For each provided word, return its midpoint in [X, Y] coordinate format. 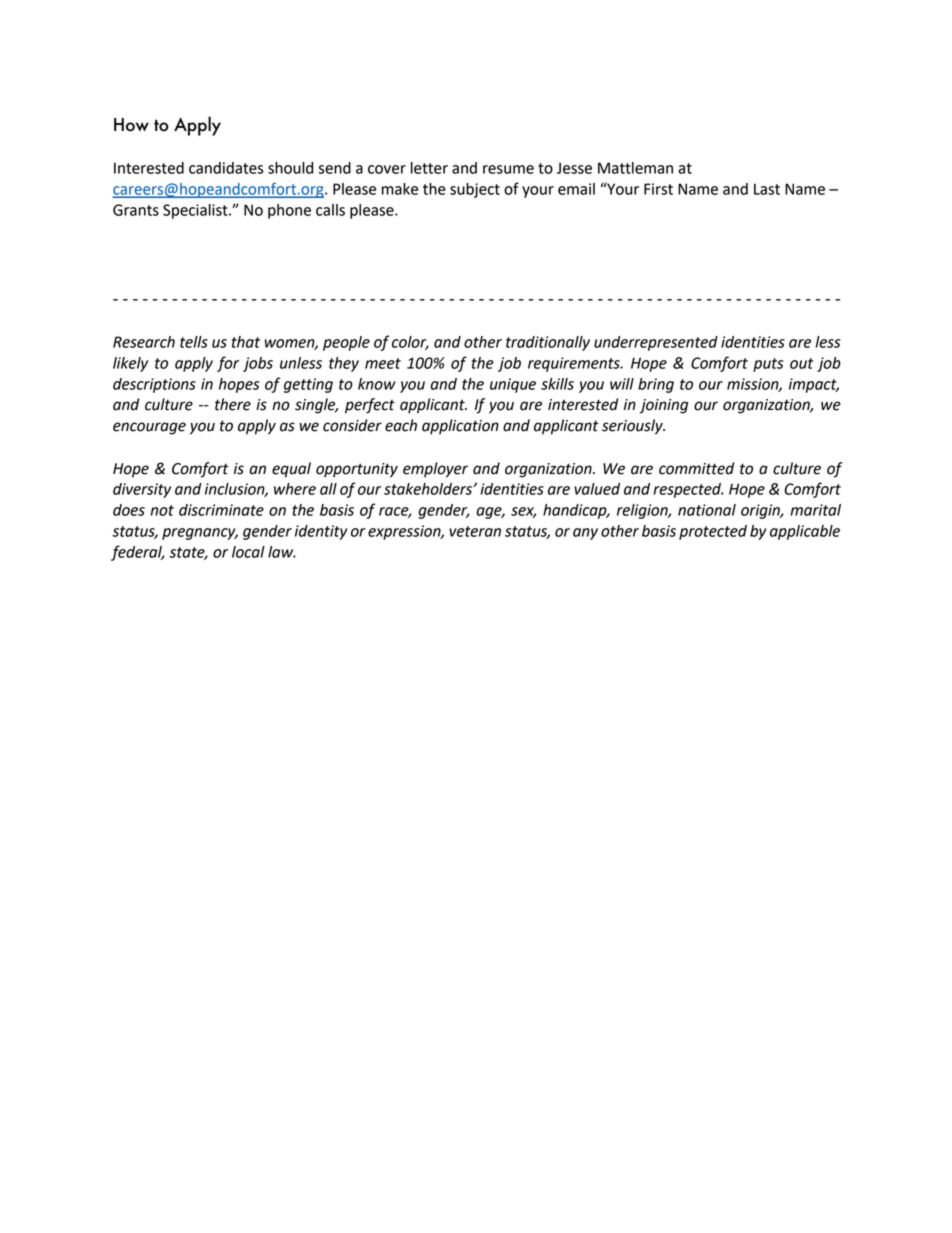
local [248, 552]
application [460, 427]
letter [429, 168]
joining [664, 406]
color [410, 343]
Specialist [196, 211]
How [131, 125]
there [233, 404]
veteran [475, 531]
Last [767, 189]
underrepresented [656, 343]
